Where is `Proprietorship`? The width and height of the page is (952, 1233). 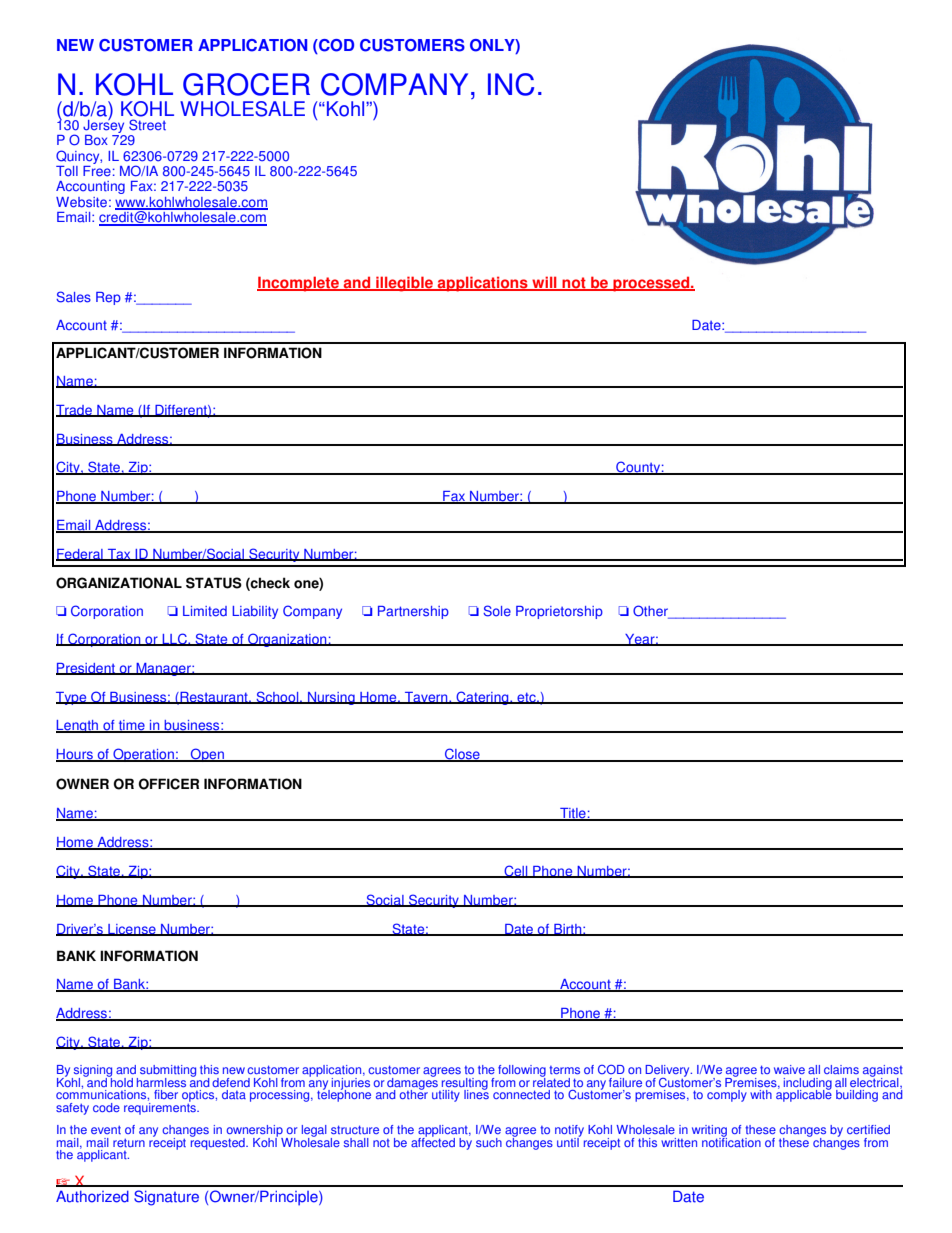 Proprietorship is located at coordinates (559, 612).
